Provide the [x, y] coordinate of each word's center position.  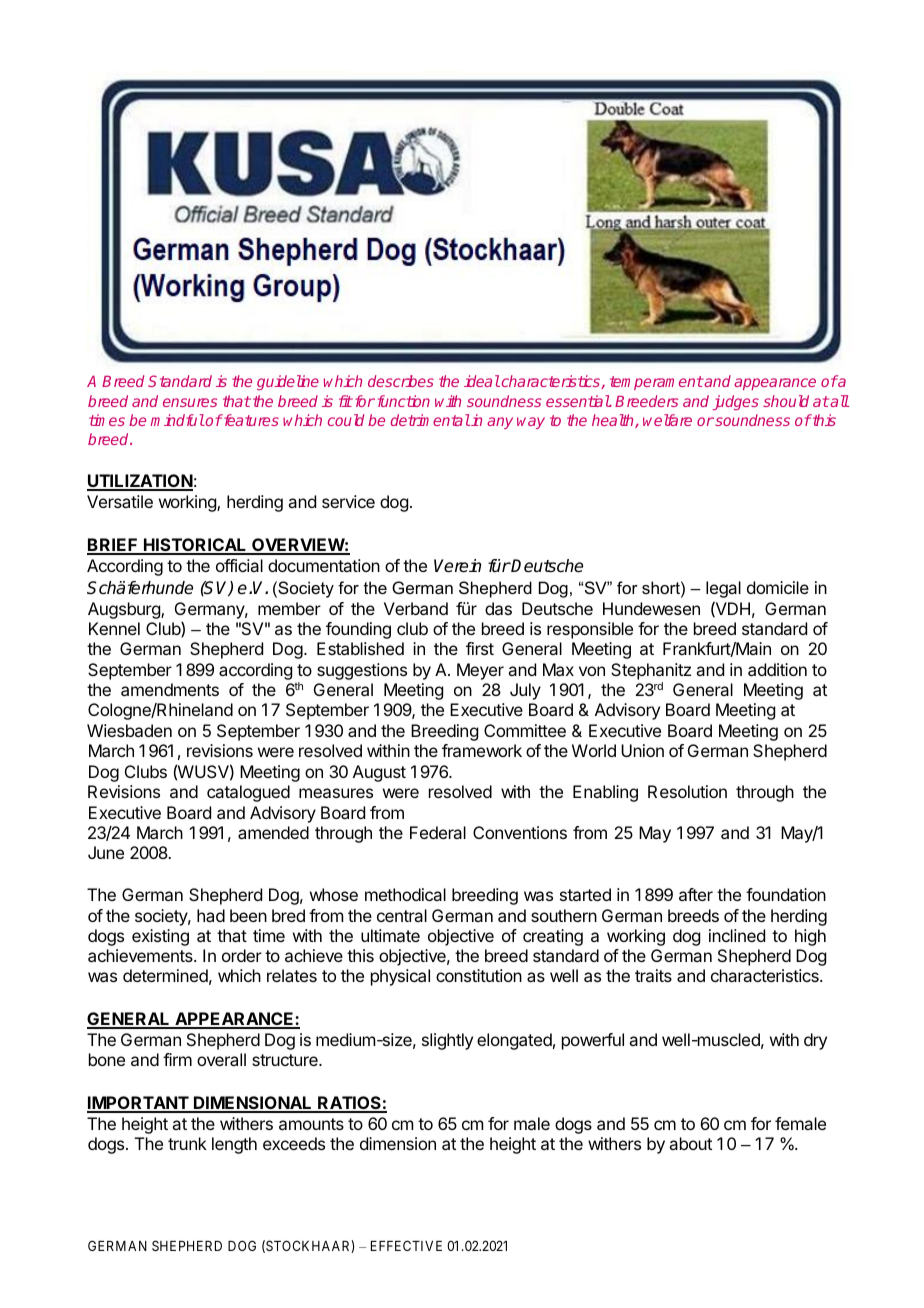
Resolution [687, 791]
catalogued [248, 793]
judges [735, 402]
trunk [187, 1143]
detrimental [430, 420]
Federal [438, 832]
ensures [190, 402]
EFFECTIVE [406, 1245]
